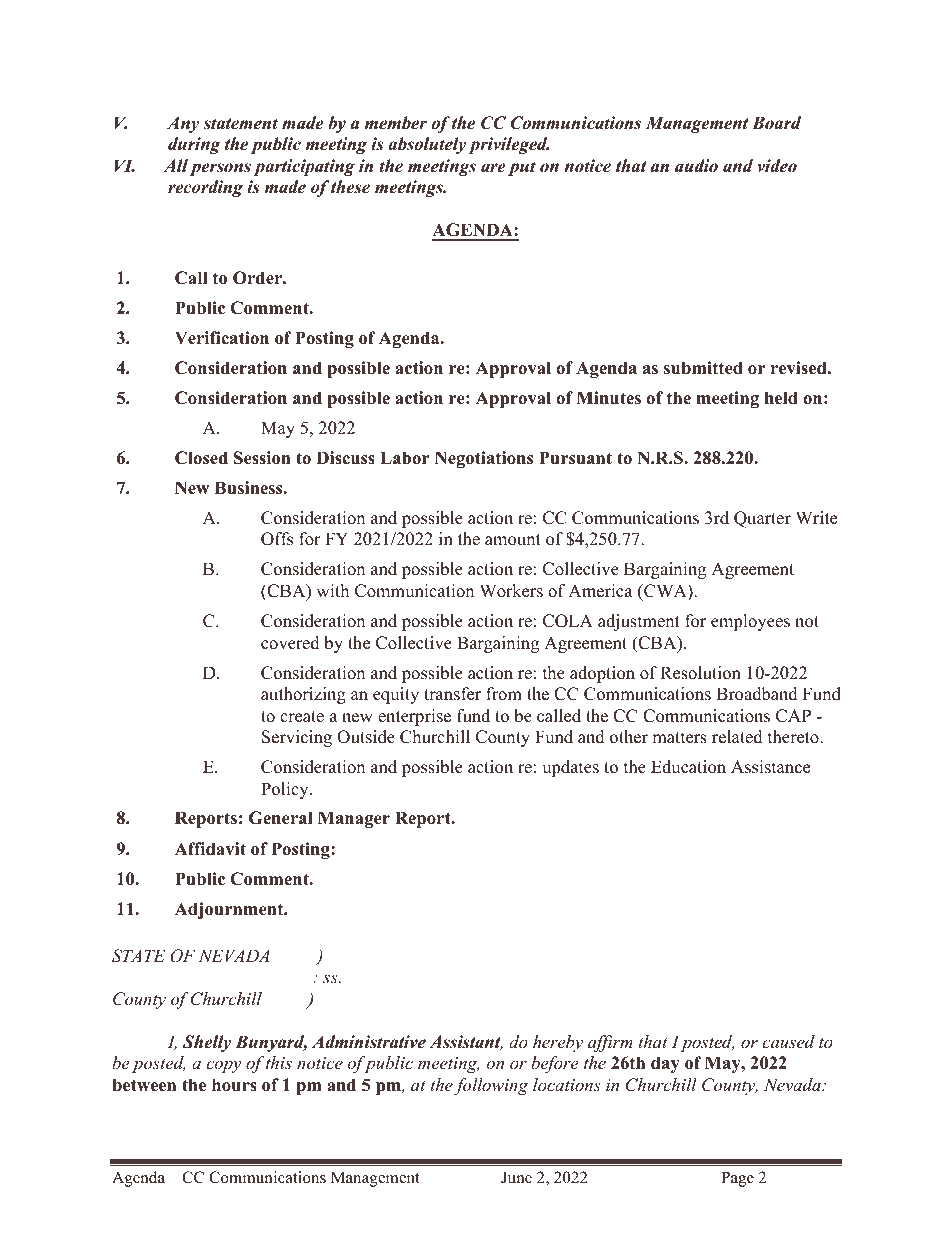 The height and width of the screenshot is (1233, 952). What do you see at coordinates (297, 738) in the screenshot?
I see `Servicing` at bounding box center [297, 738].
